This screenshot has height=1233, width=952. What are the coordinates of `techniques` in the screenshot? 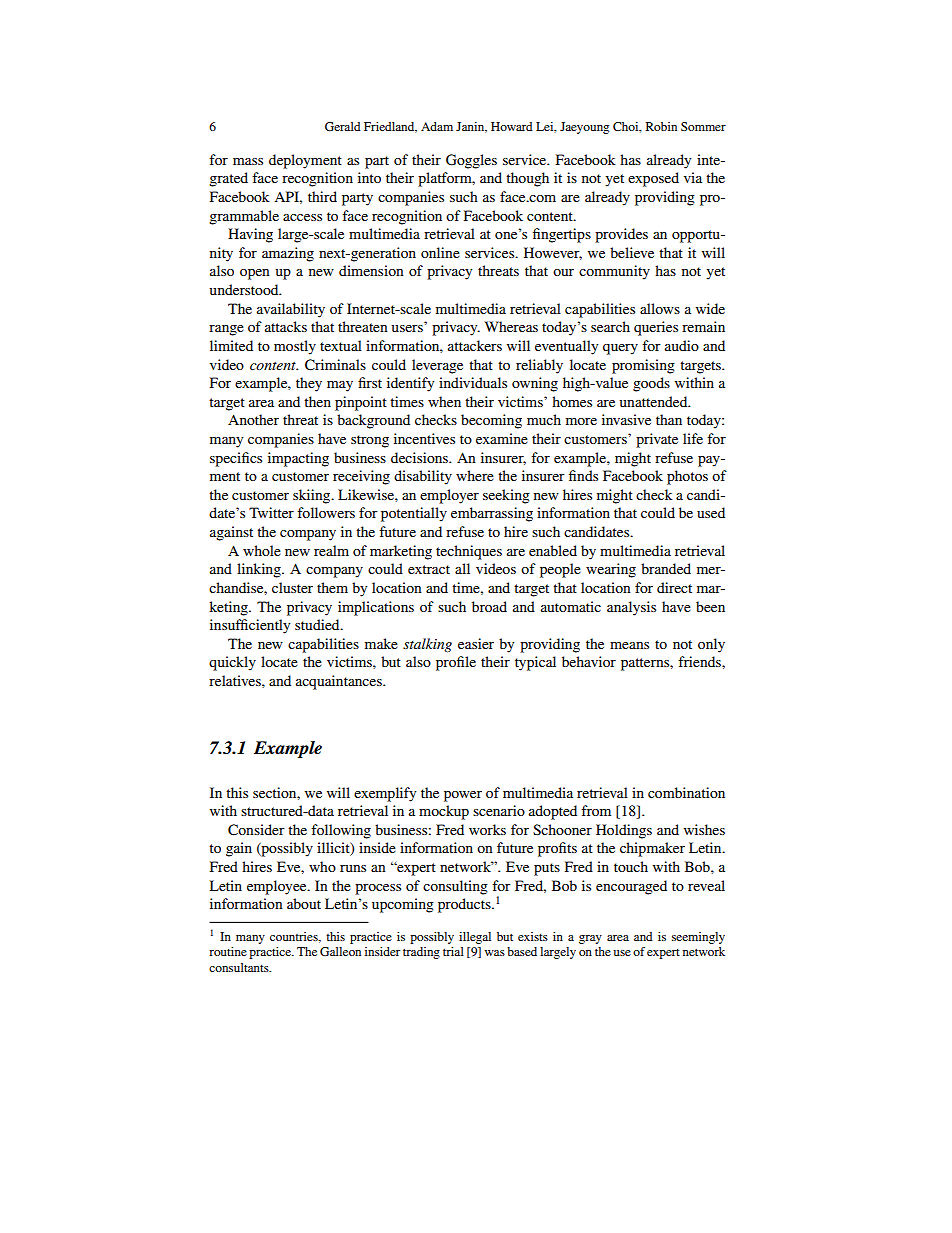 It's located at (469, 552).
